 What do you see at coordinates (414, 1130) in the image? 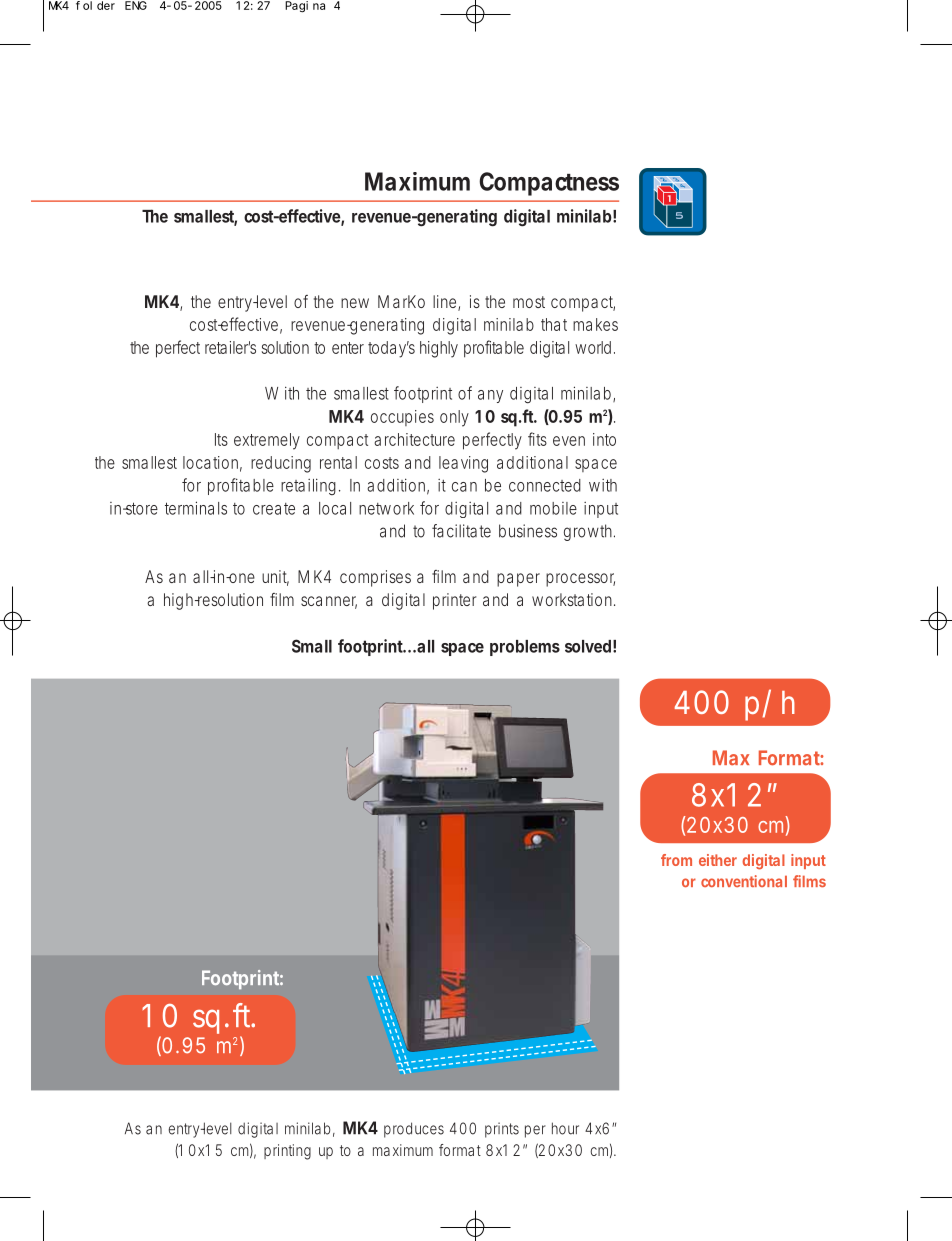
I see `produces` at bounding box center [414, 1130].
